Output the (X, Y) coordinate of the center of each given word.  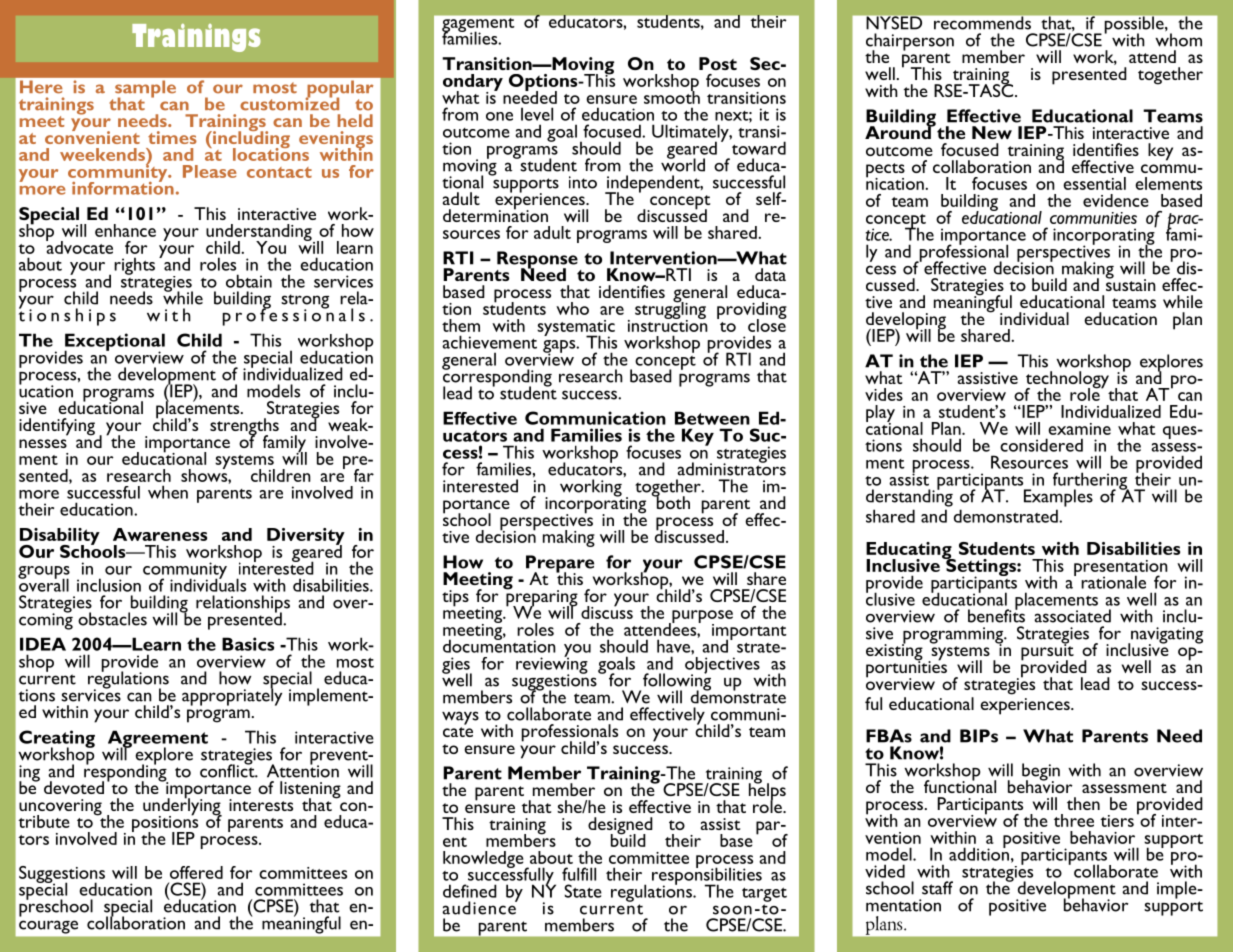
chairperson (910, 43)
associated (1072, 616)
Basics (248, 644)
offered (196, 872)
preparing (541, 598)
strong (305, 302)
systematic (576, 329)
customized (289, 103)
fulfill (579, 874)
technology (1067, 381)
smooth (672, 96)
